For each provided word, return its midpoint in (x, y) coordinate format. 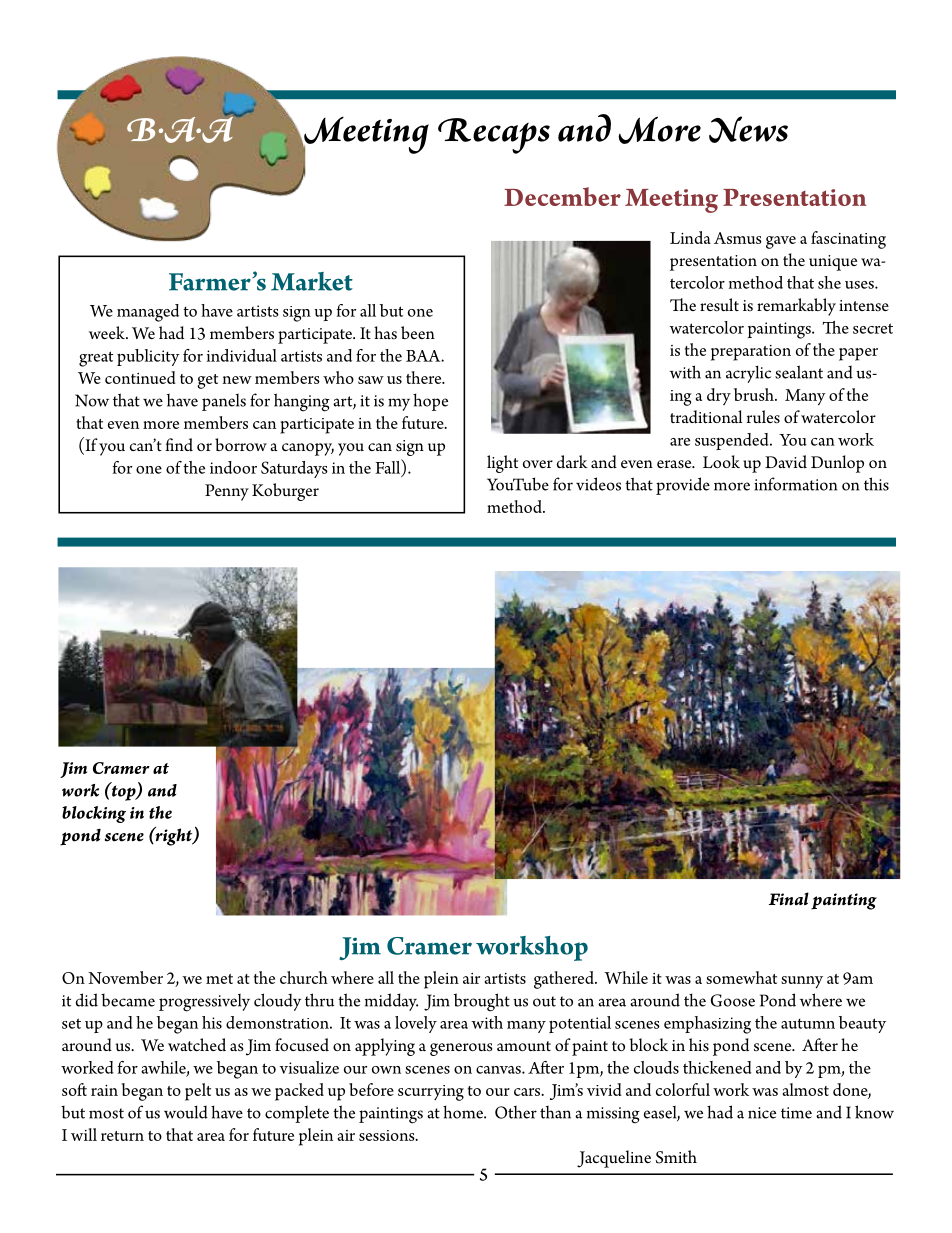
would (186, 1112)
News (748, 129)
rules (763, 416)
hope (430, 402)
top (123, 792)
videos (598, 484)
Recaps (494, 136)
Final (789, 899)
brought (482, 1002)
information (795, 484)
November (125, 977)
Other (516, 1112)
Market (312, 281)
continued (140, 377)
